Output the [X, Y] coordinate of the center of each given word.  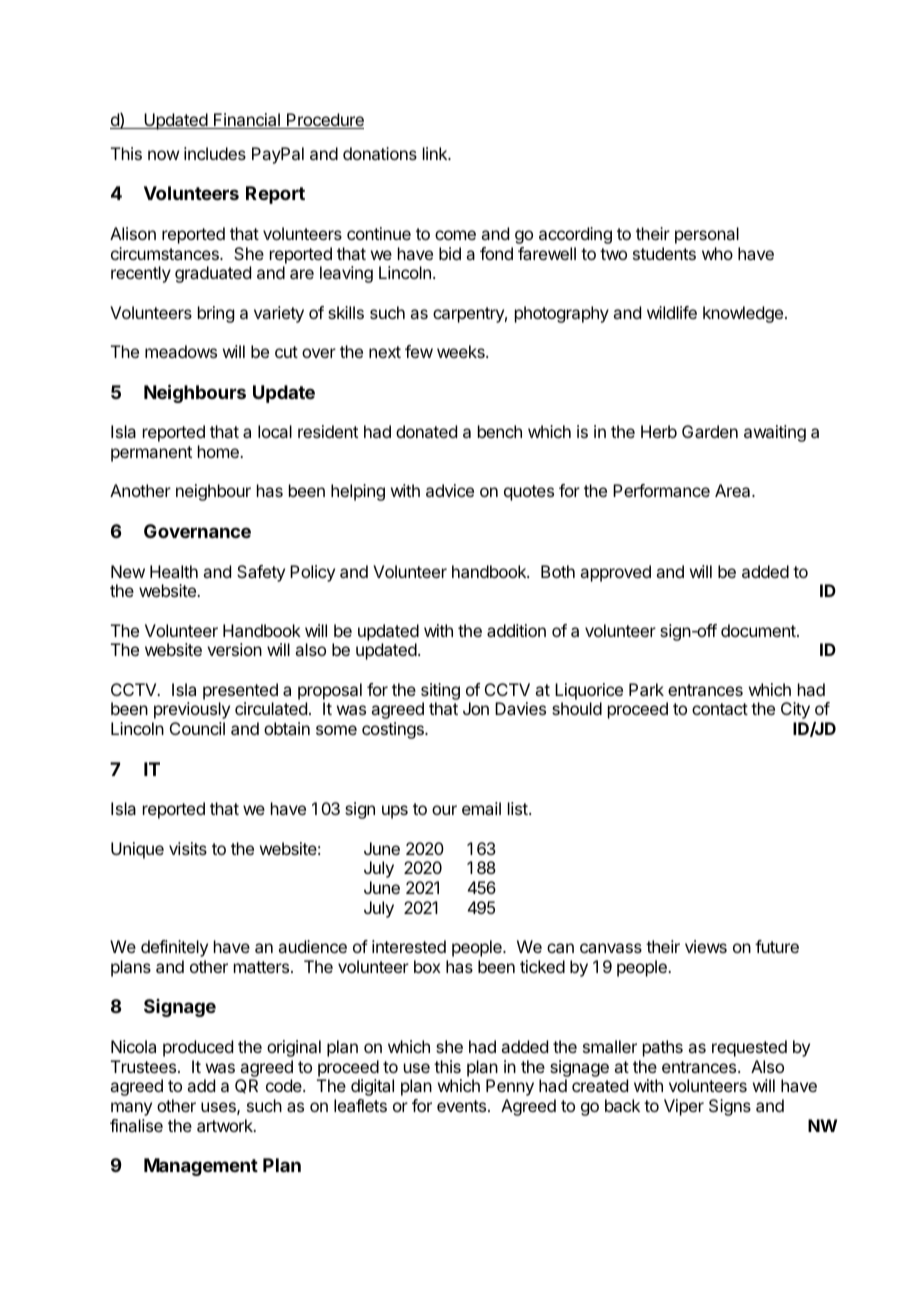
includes [215, 153]
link [436, 153]
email [481, 808]
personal [707, 235]
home [219, 451]
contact [720, 709]
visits [188, 848]
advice [450, 490]
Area [734, 490]
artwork [226, 1125]
